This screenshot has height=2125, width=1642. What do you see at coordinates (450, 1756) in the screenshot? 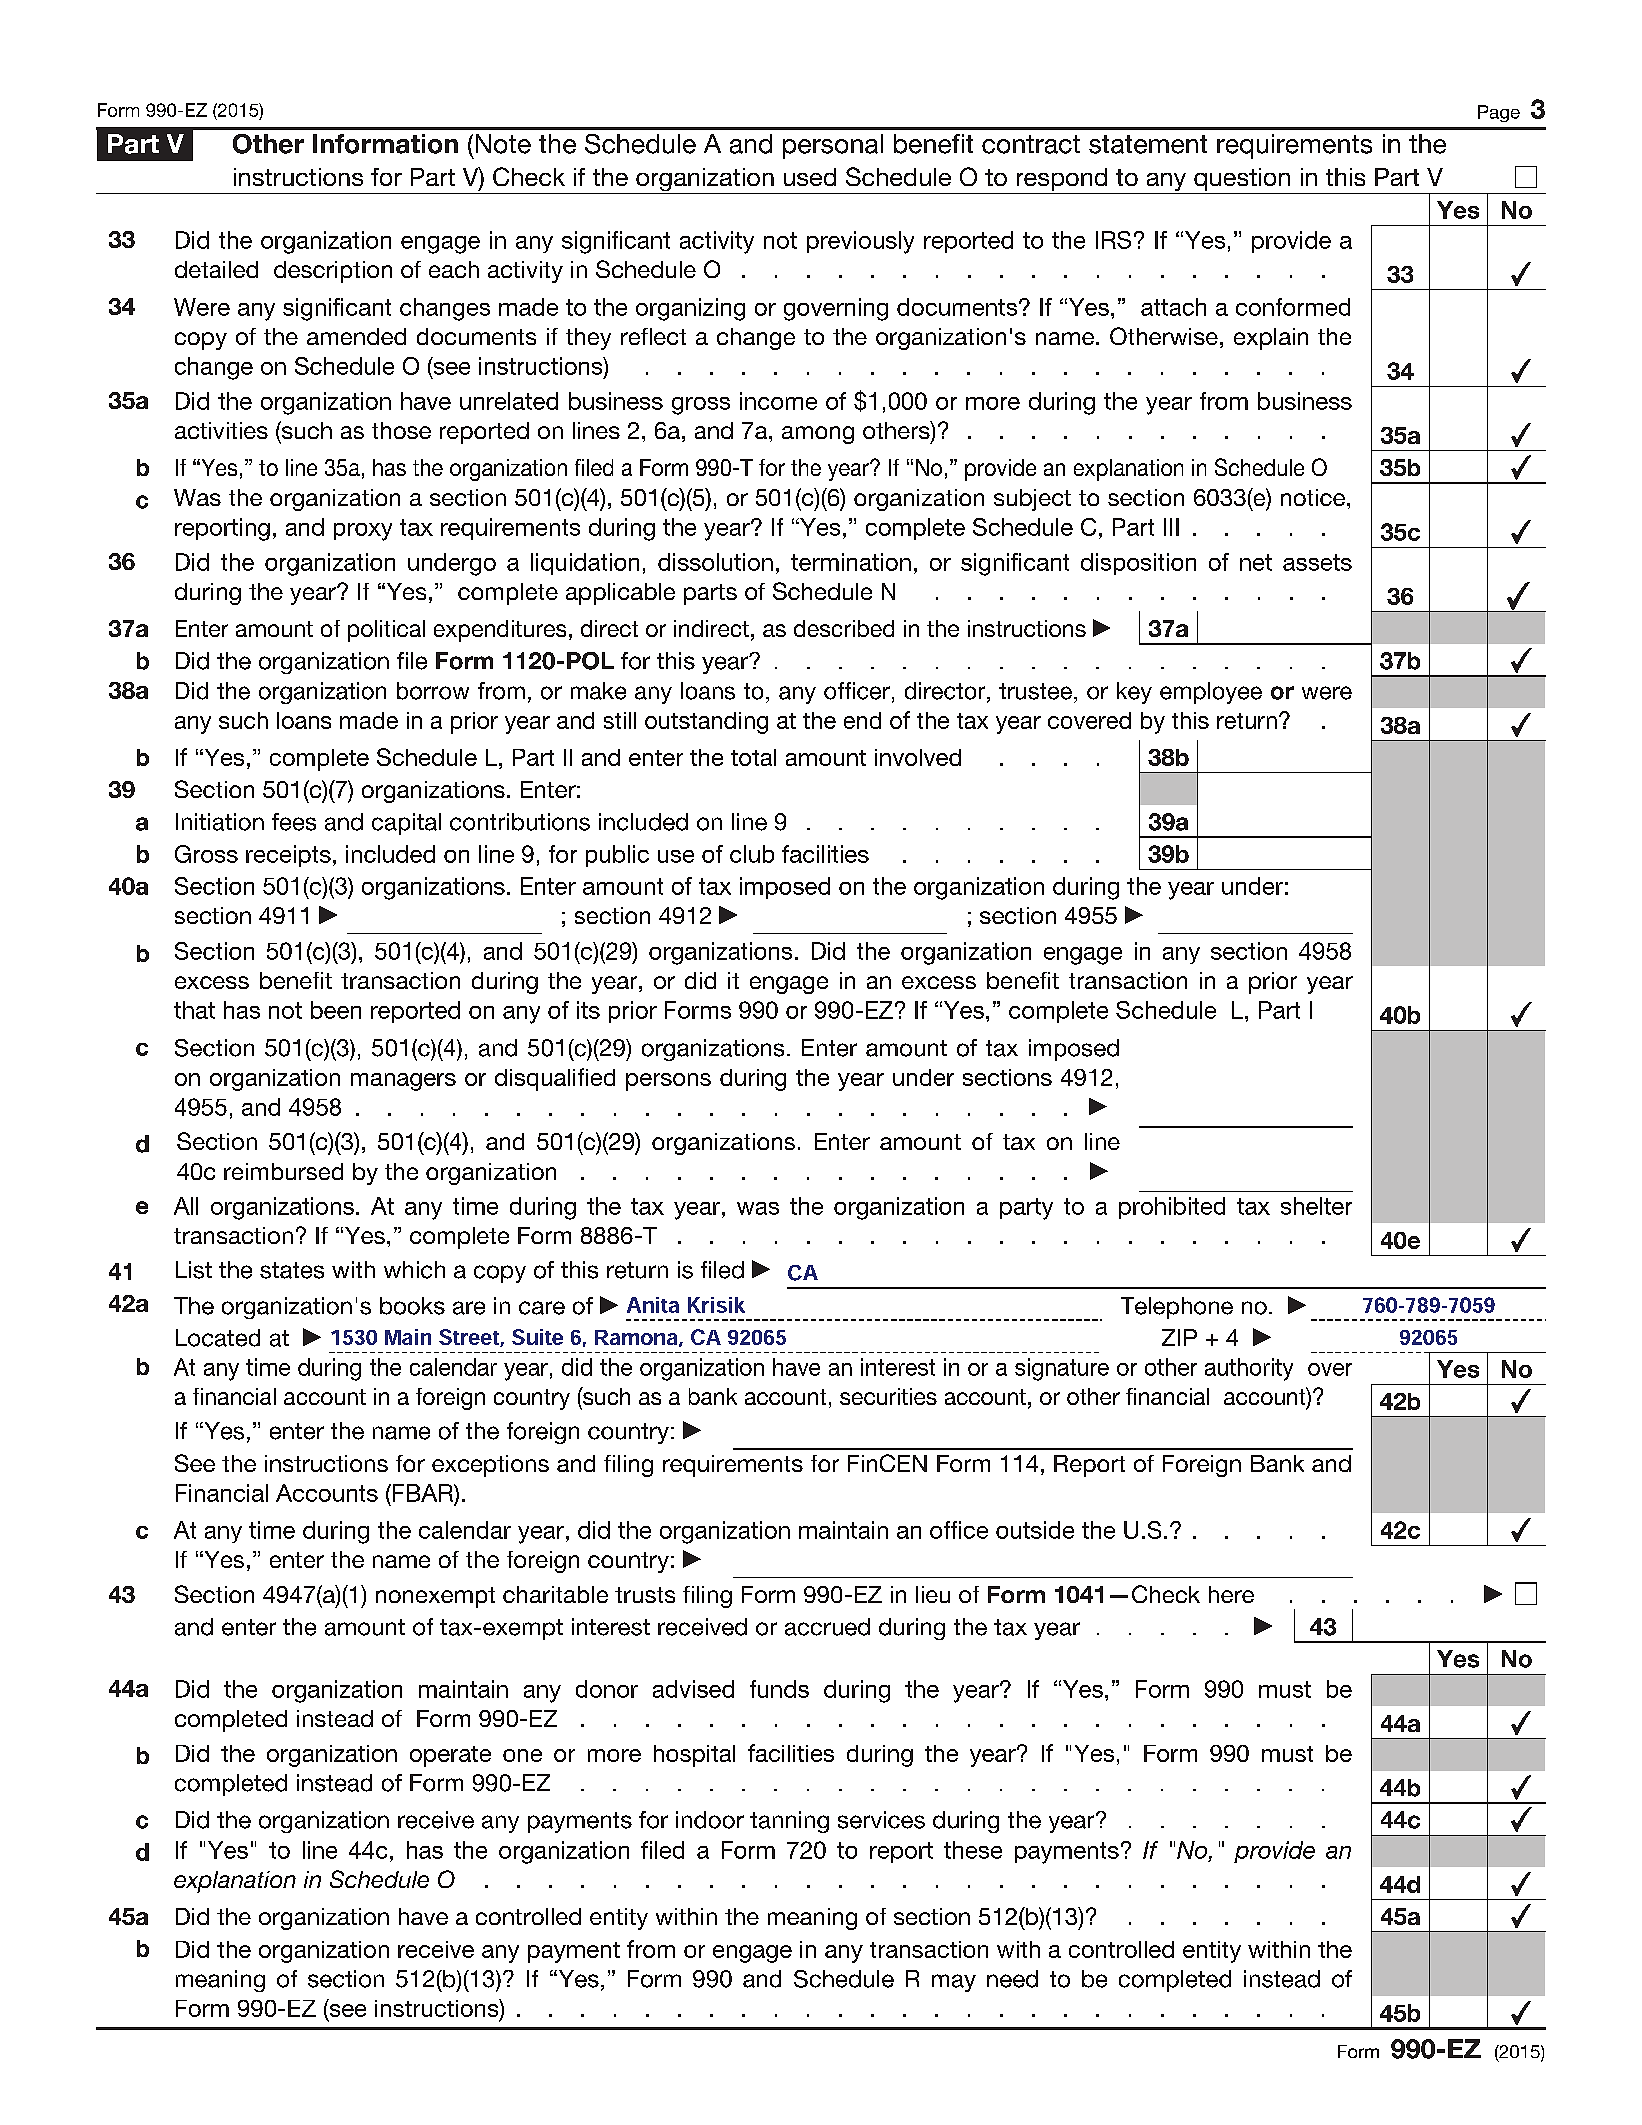
I see `operate` at bounding box center [450, 1756].
